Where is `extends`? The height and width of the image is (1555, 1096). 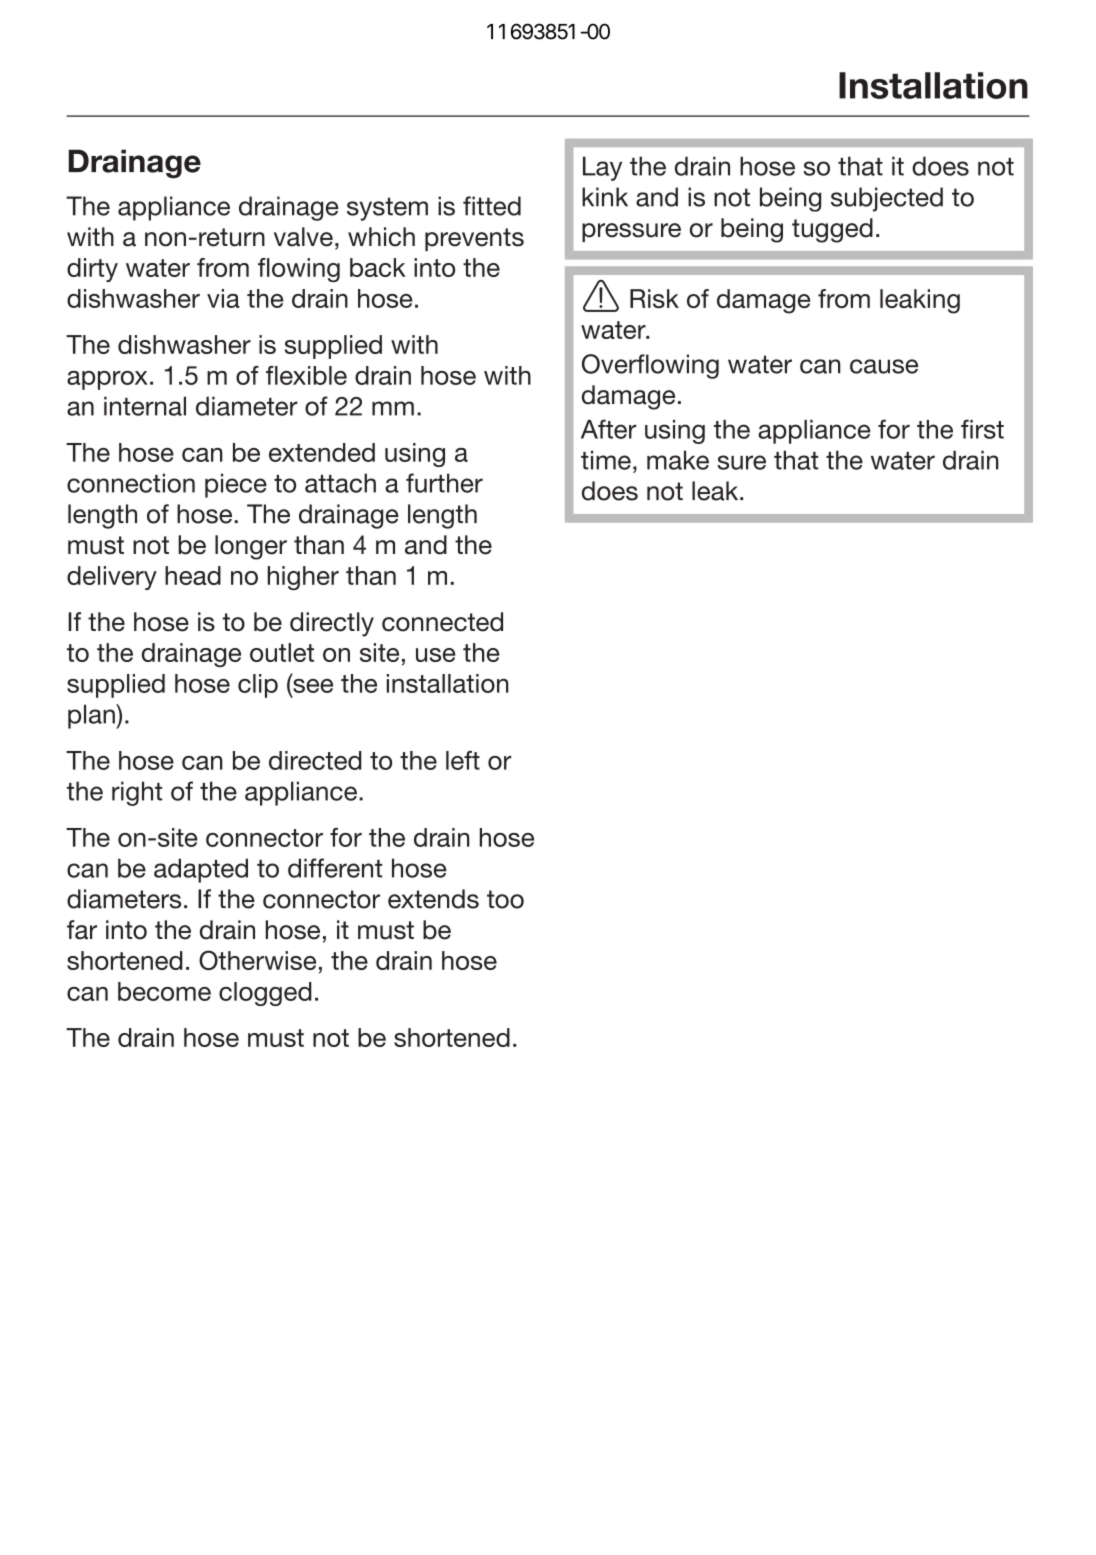
extends is located at coordinates (433, 899).
